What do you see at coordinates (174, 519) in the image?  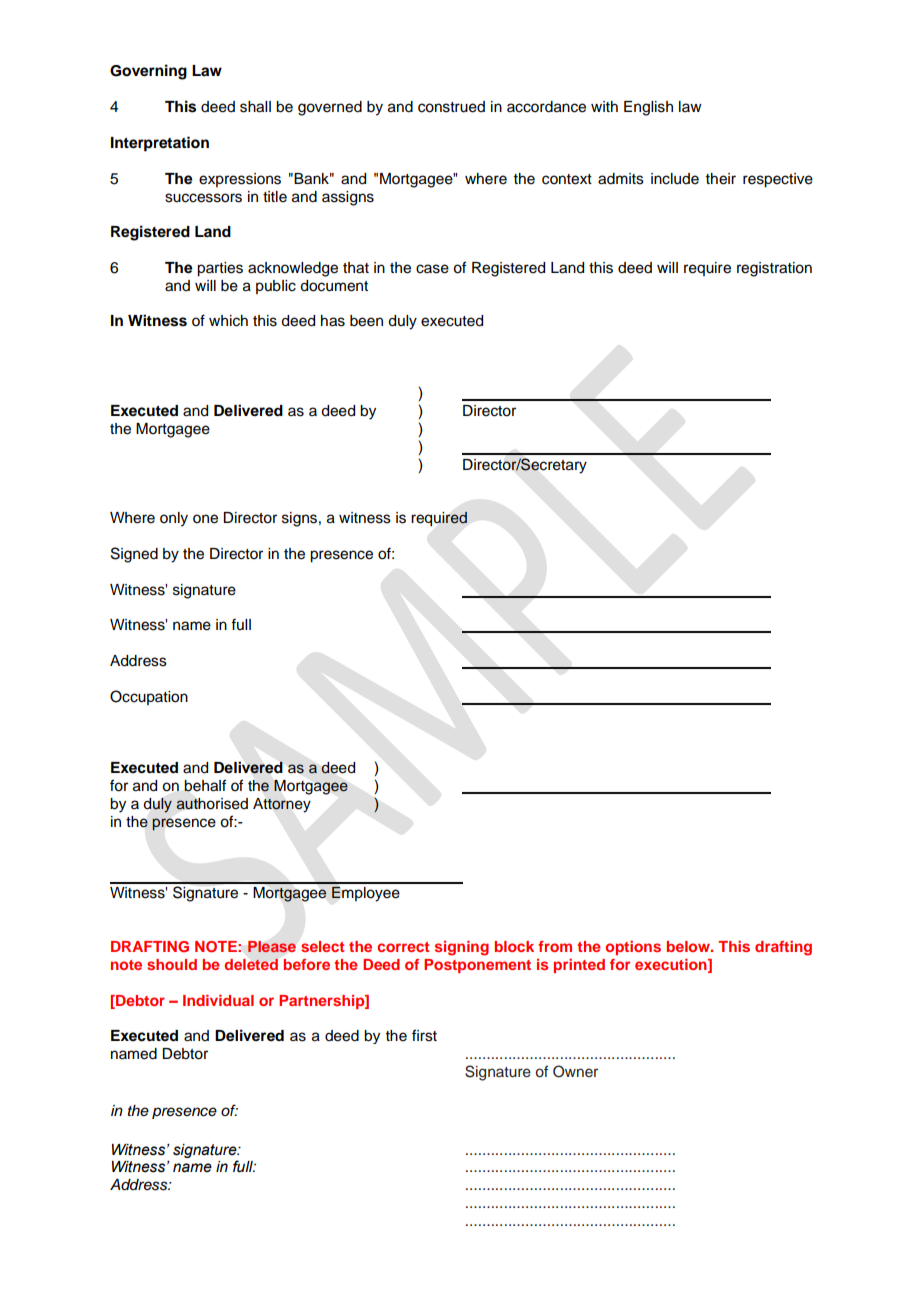 I see `only` at bounding box center [174, 519].
